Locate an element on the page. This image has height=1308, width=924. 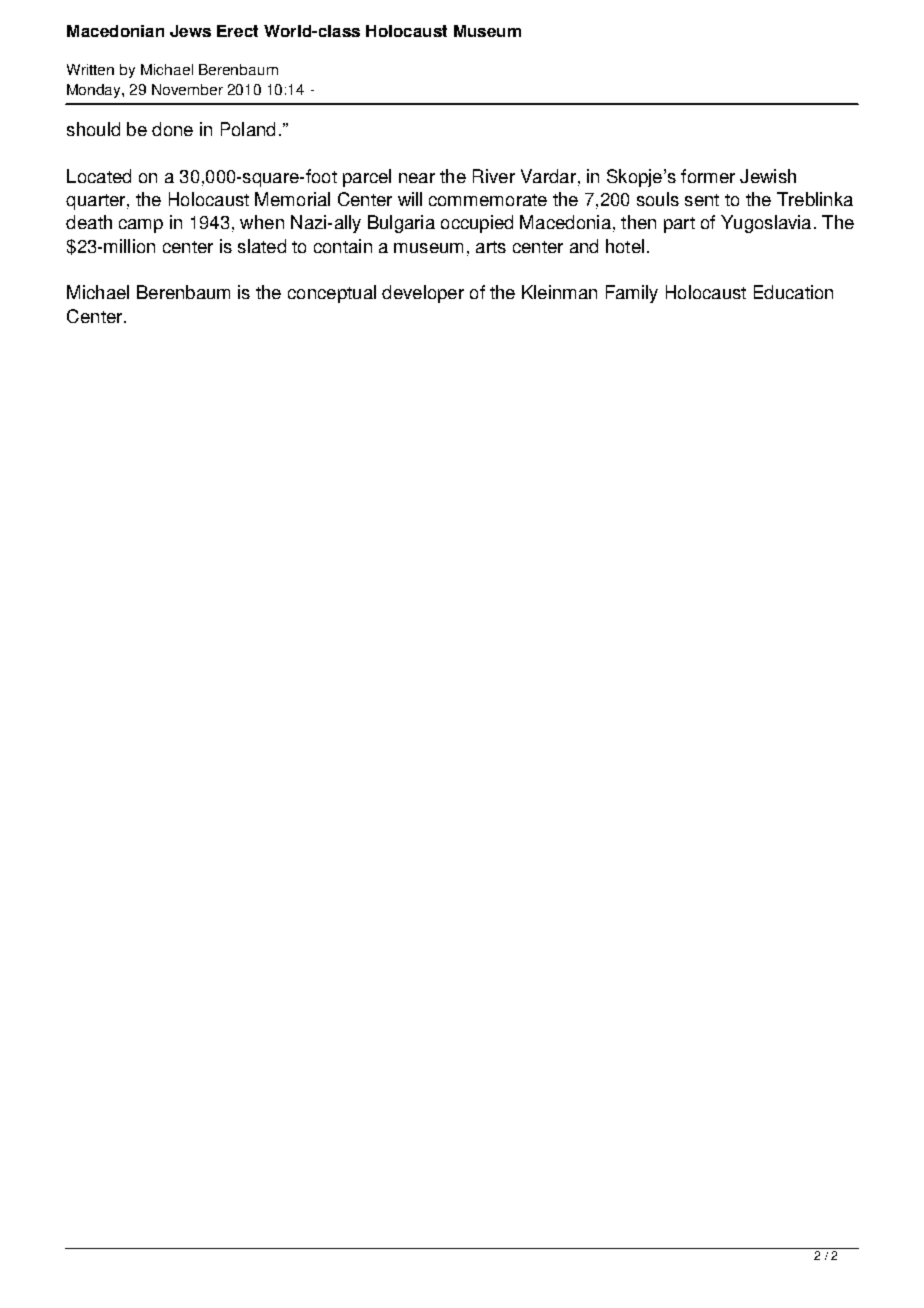
camp is located at coordinates (141, 226).
